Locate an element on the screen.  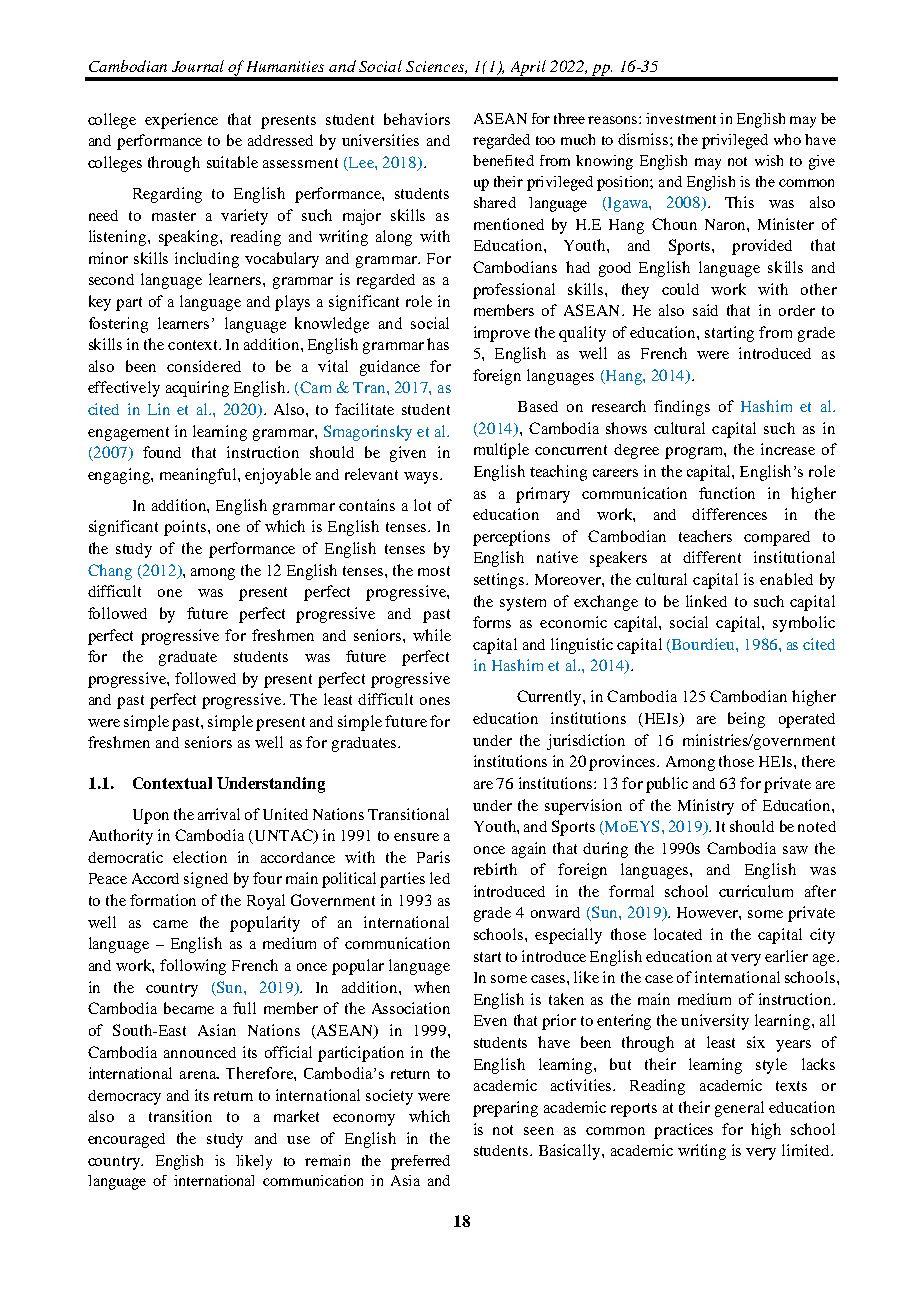
including is located at coordinates (207, 260).
